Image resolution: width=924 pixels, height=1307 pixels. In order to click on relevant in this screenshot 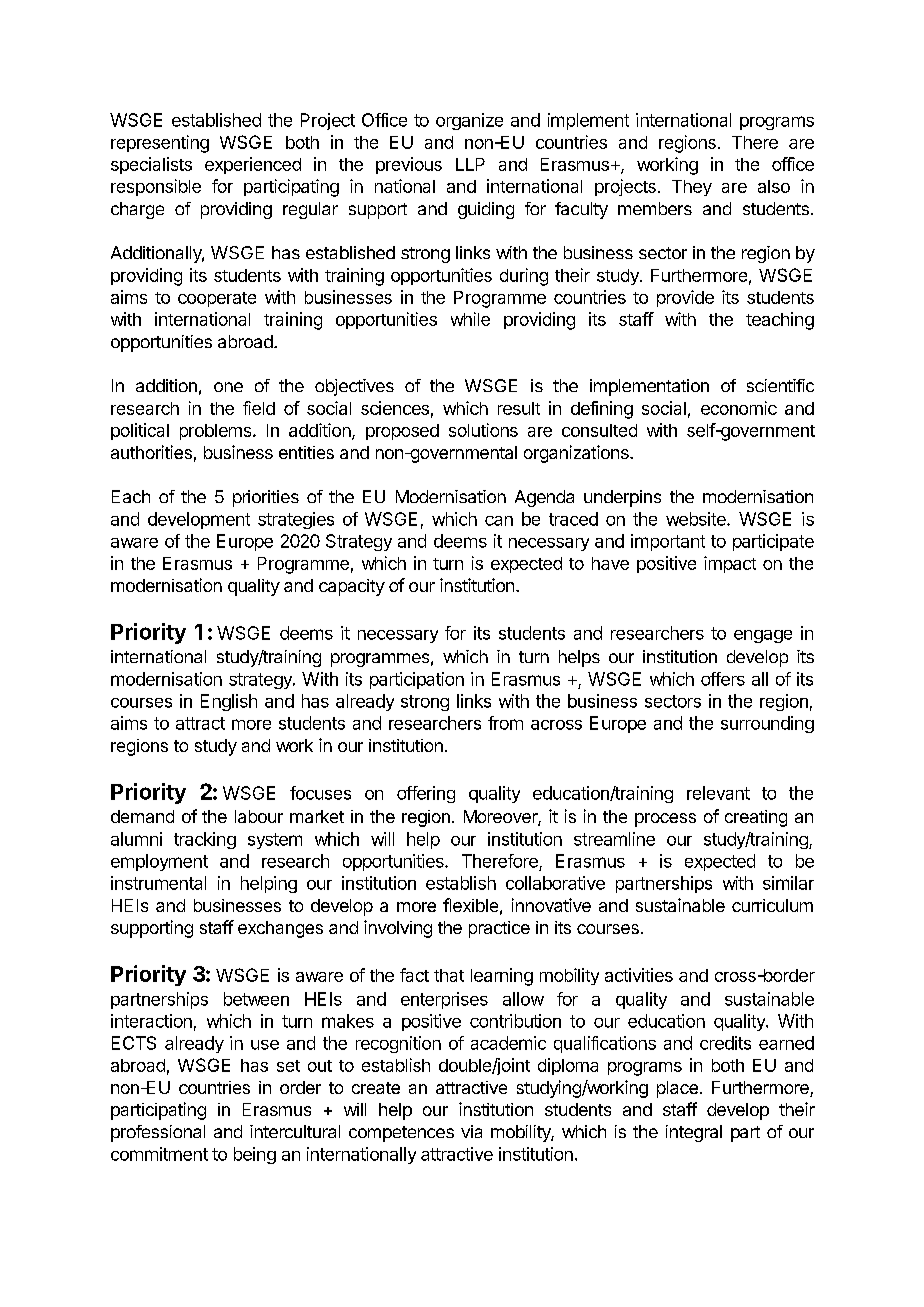, I will do `click(718, 793)`.
